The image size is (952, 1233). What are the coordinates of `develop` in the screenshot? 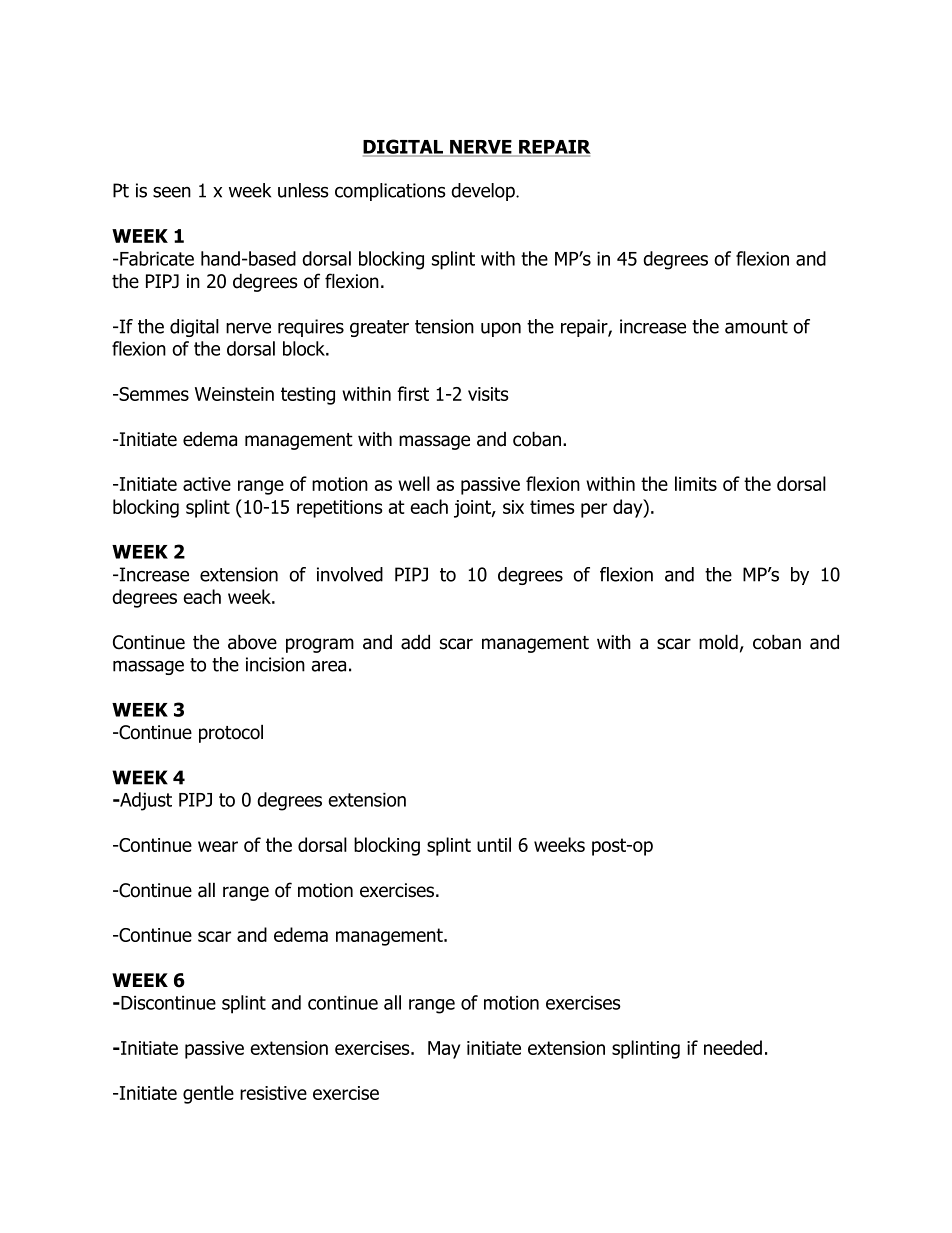 It's located at (484, 192).
